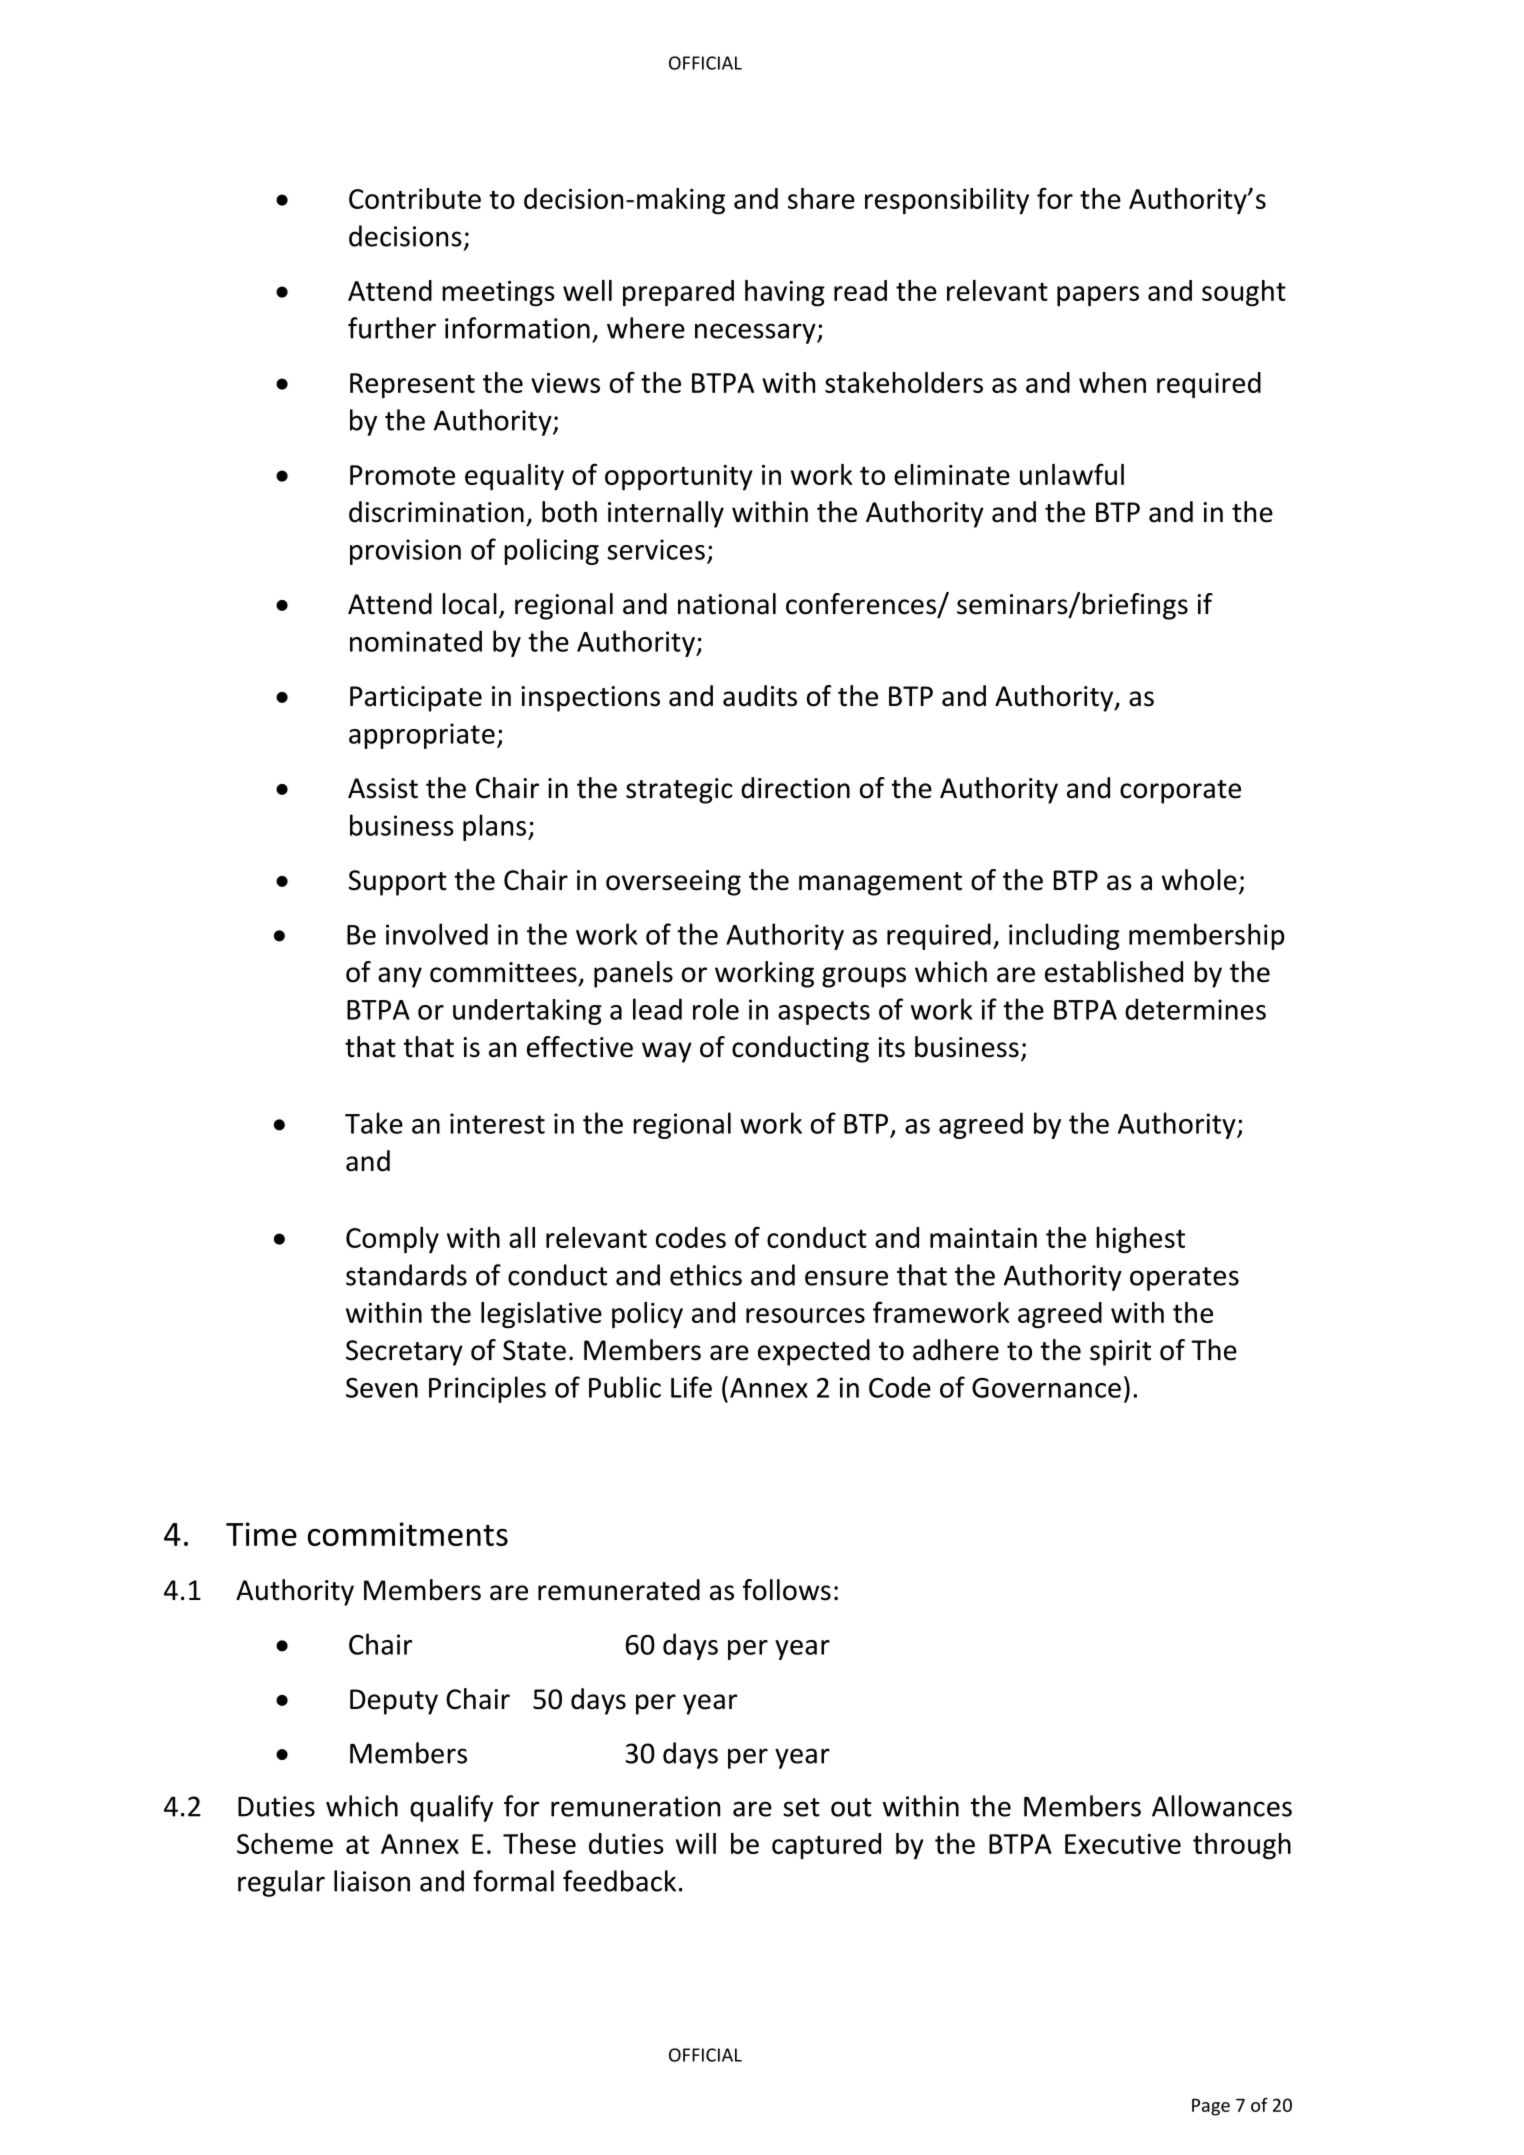  What do you see at coordinates (785, 293) in the image?
I see `having` at bounding box center [785, 293].
